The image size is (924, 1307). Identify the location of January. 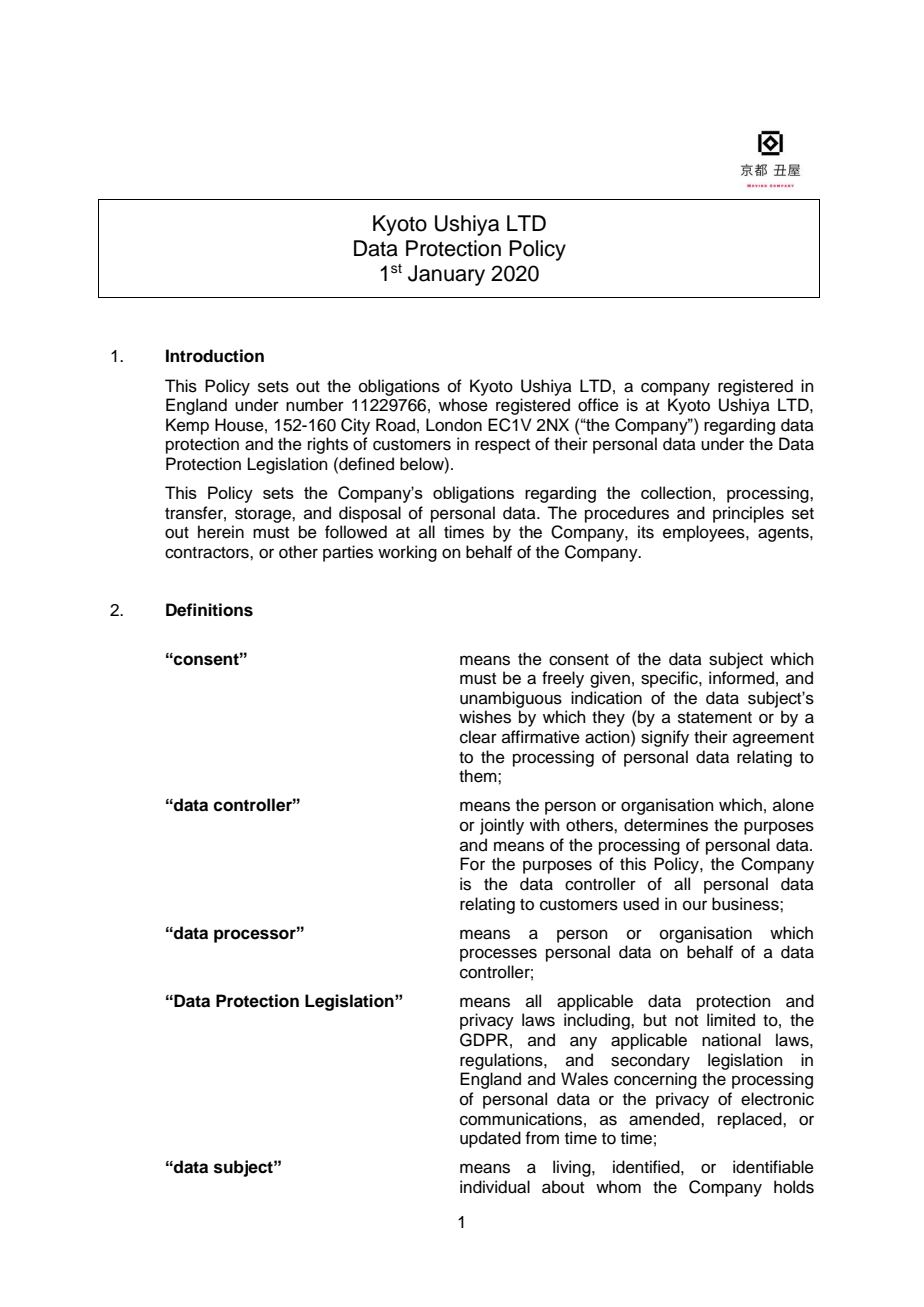
(446, 275).
